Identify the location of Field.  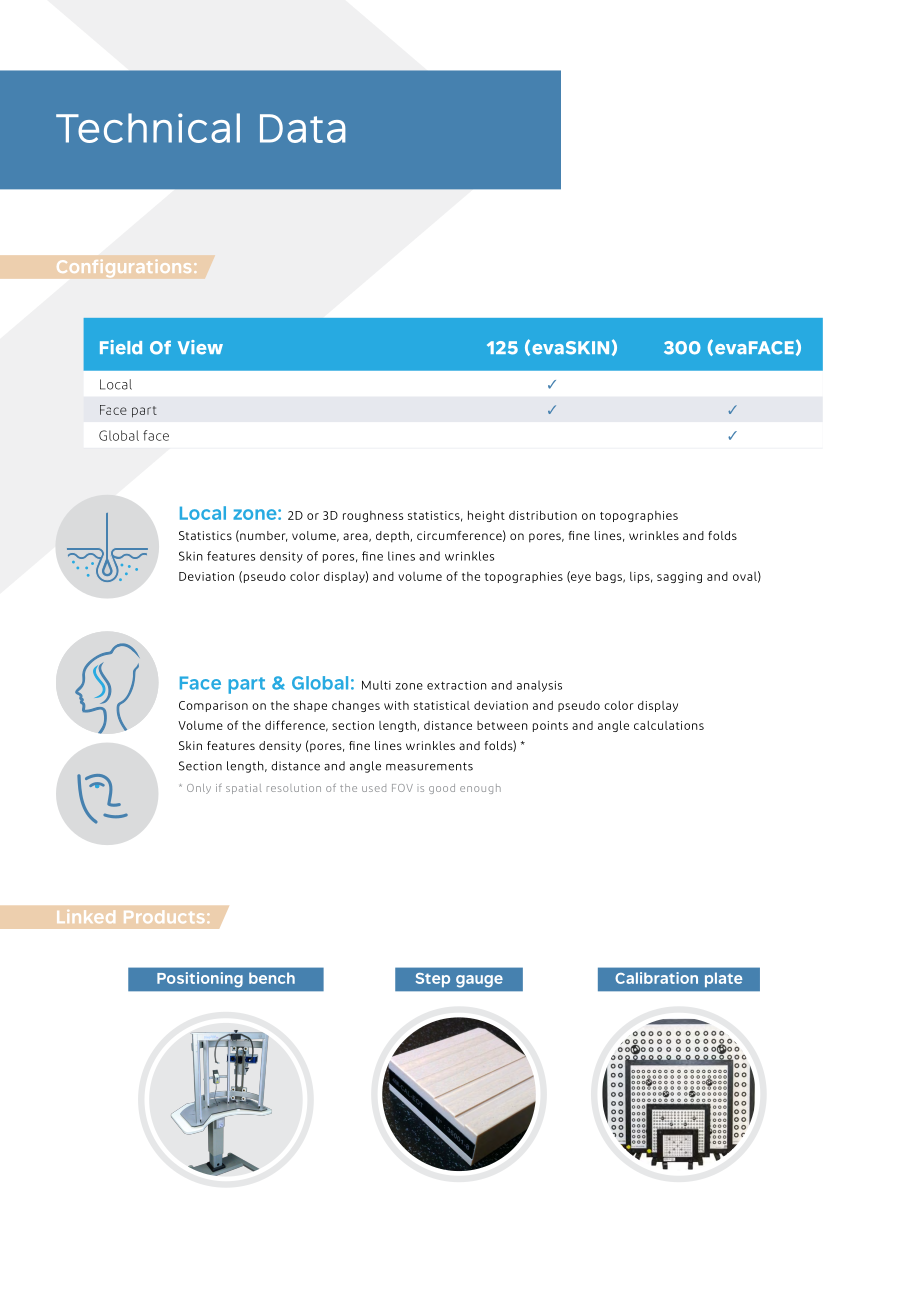
(121, 347).
